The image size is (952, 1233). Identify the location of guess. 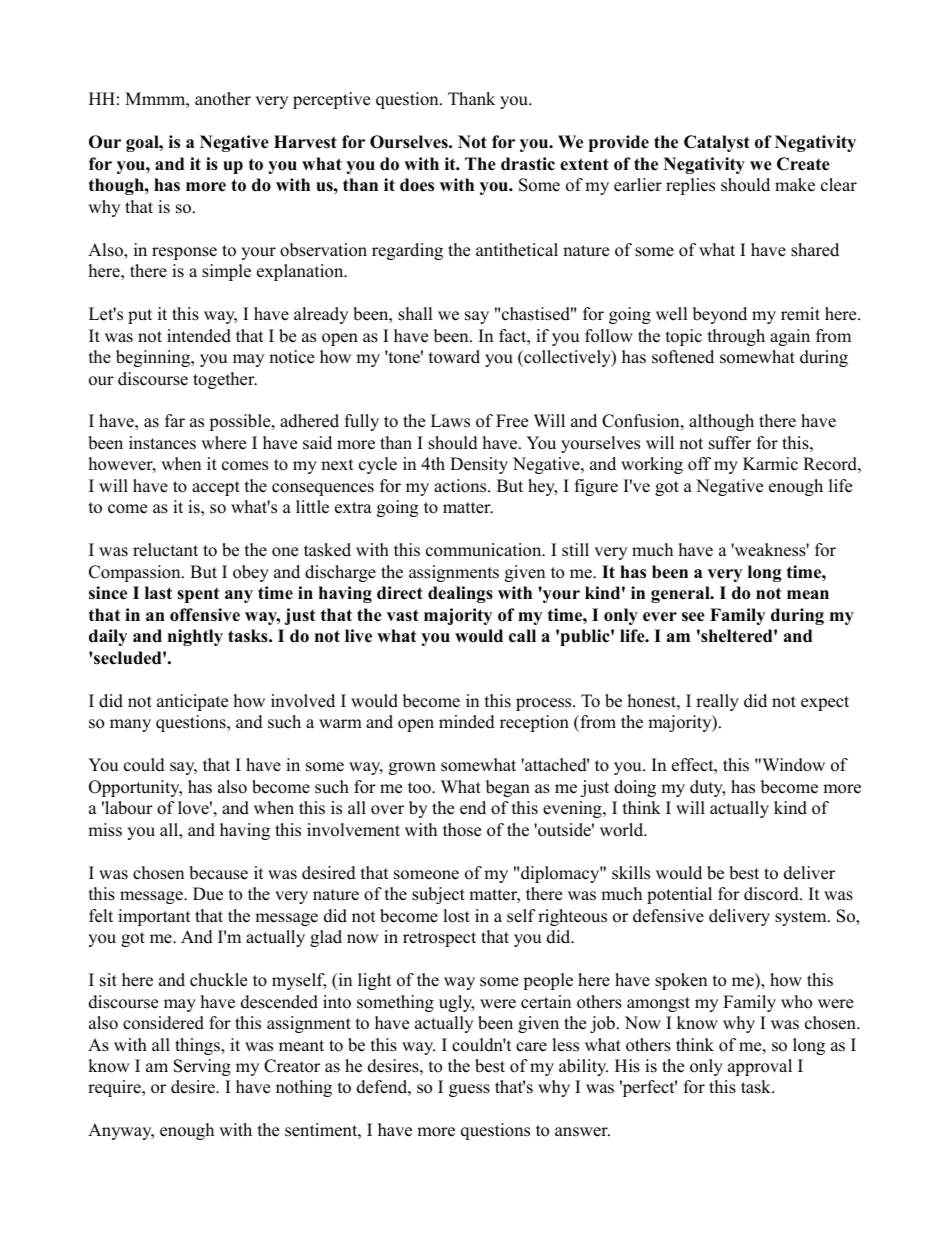
(469, 1090).
